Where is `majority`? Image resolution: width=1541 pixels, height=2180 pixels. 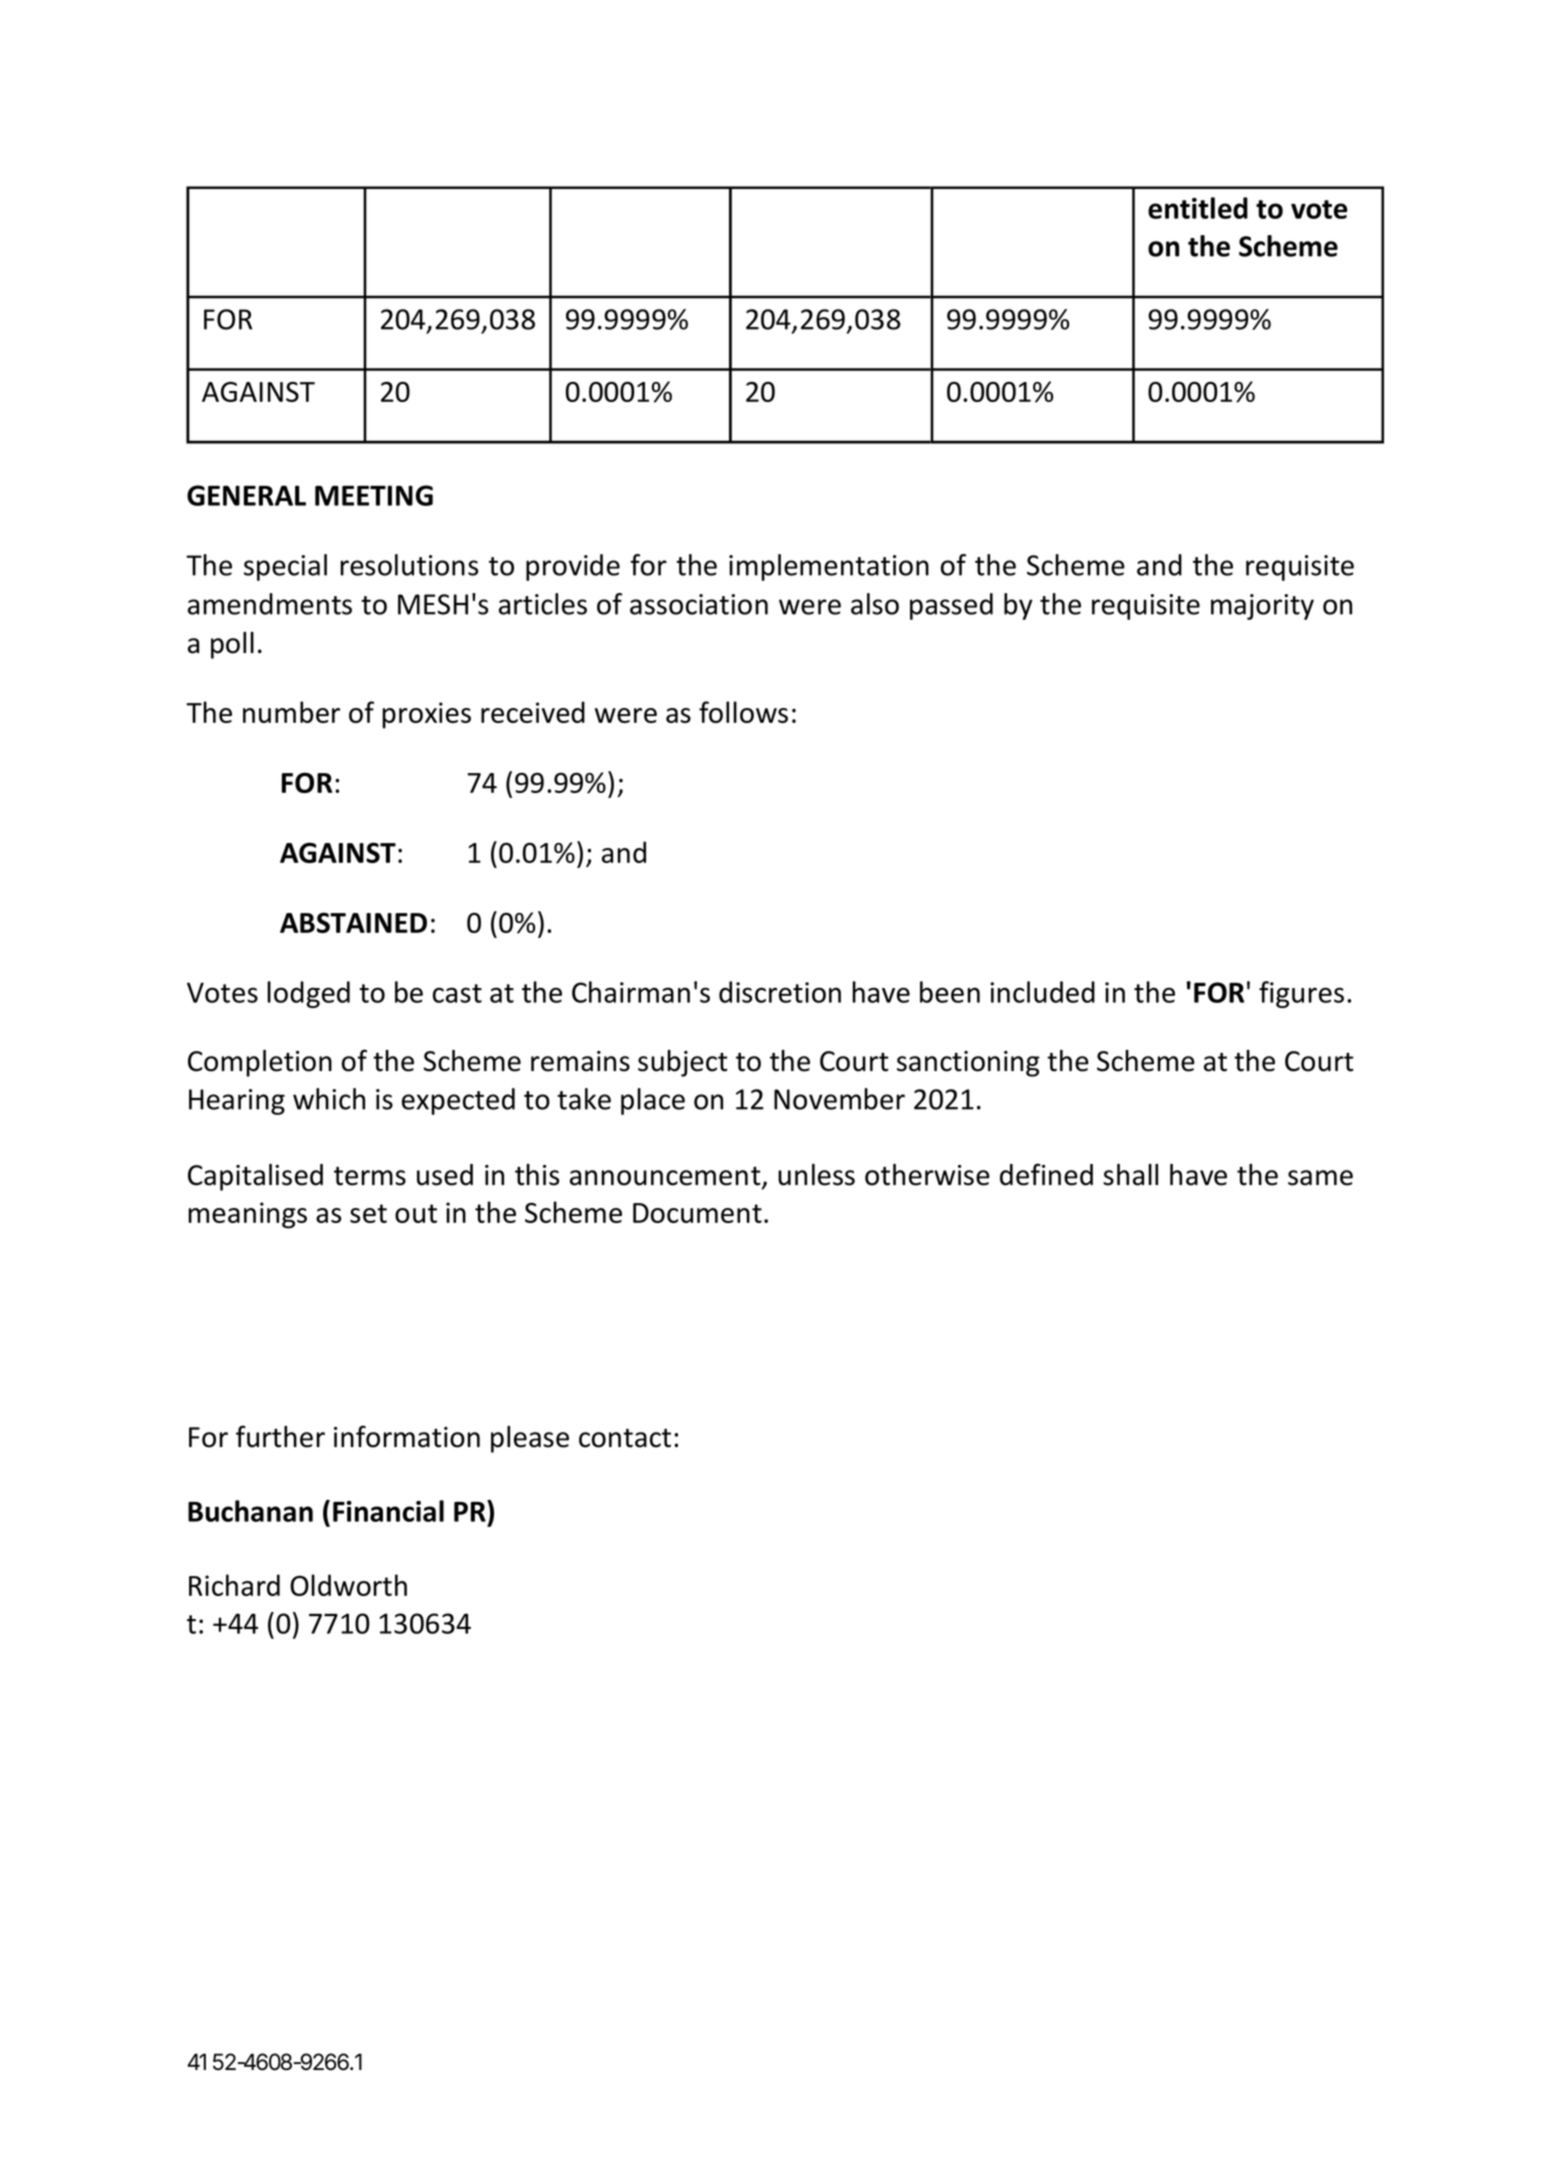 majority is located at coordinates (1262, 607).
